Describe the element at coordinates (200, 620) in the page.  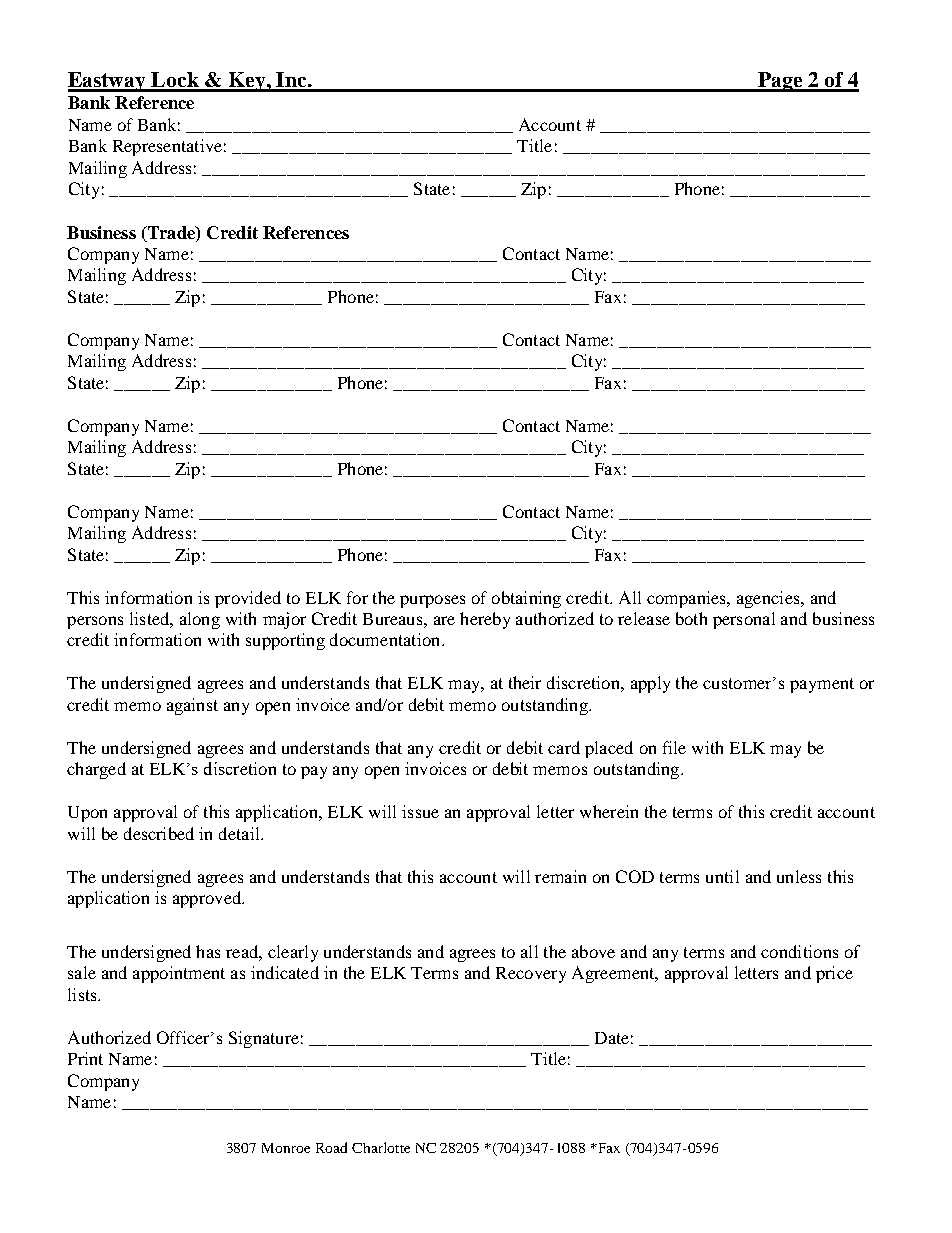
I see `along` at that location.
